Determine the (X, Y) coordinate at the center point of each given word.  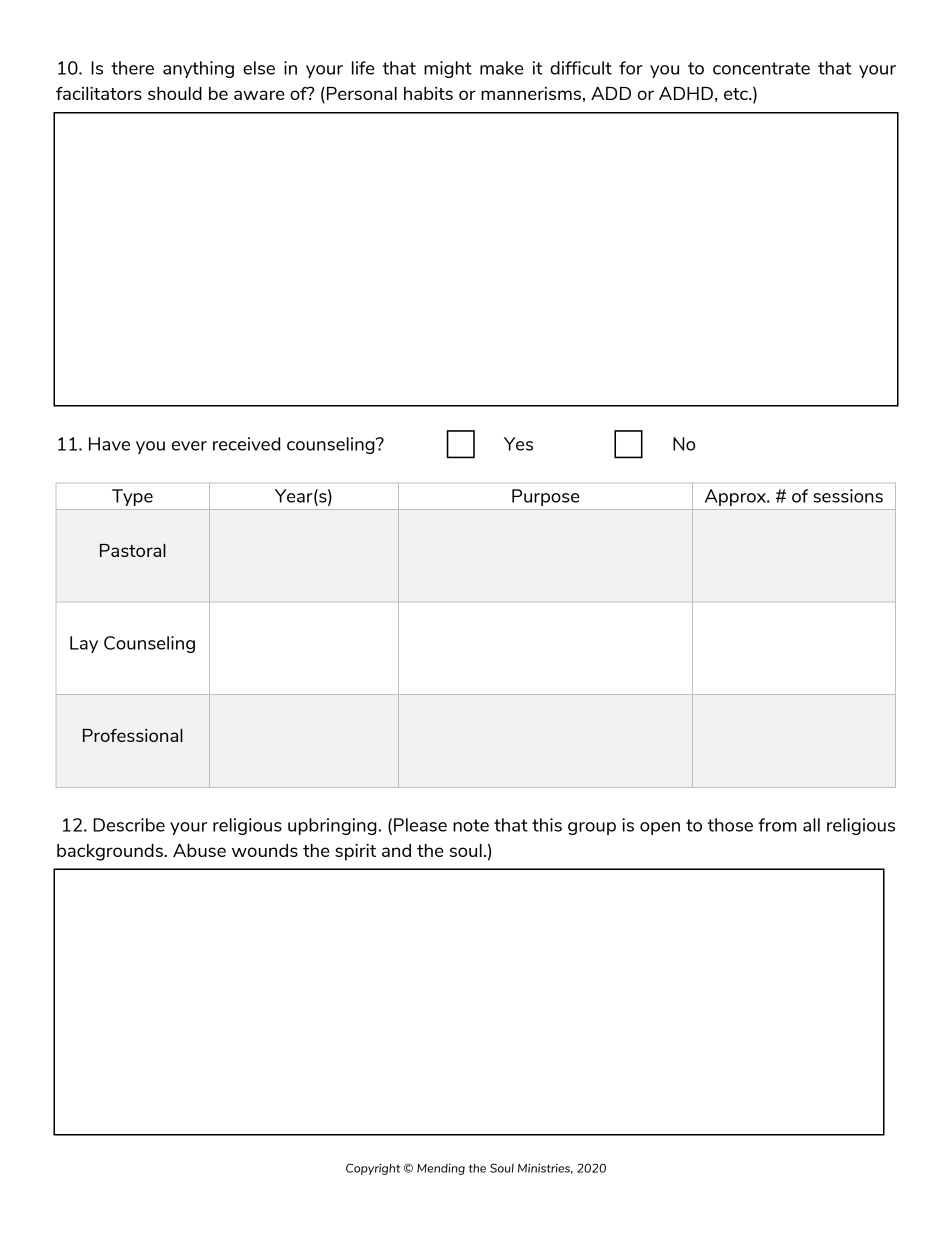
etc (737, 94)
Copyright (373, 1169)
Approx (737, 497)
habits (428, 93)
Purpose (546, 497)
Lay (84, 644)
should (175, 93)
